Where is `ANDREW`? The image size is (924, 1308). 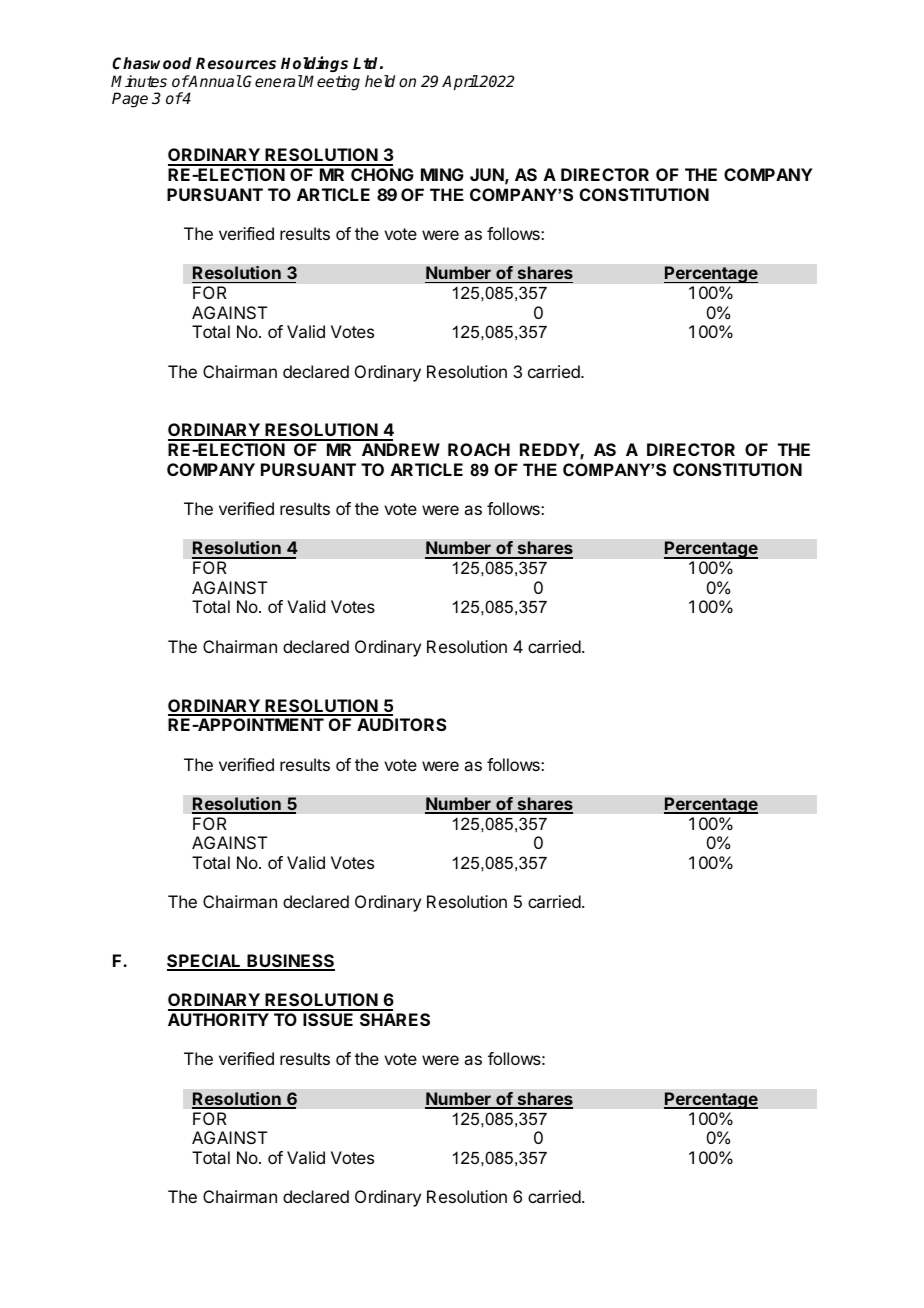 ANDREW is located at coordinates (401, 449).
